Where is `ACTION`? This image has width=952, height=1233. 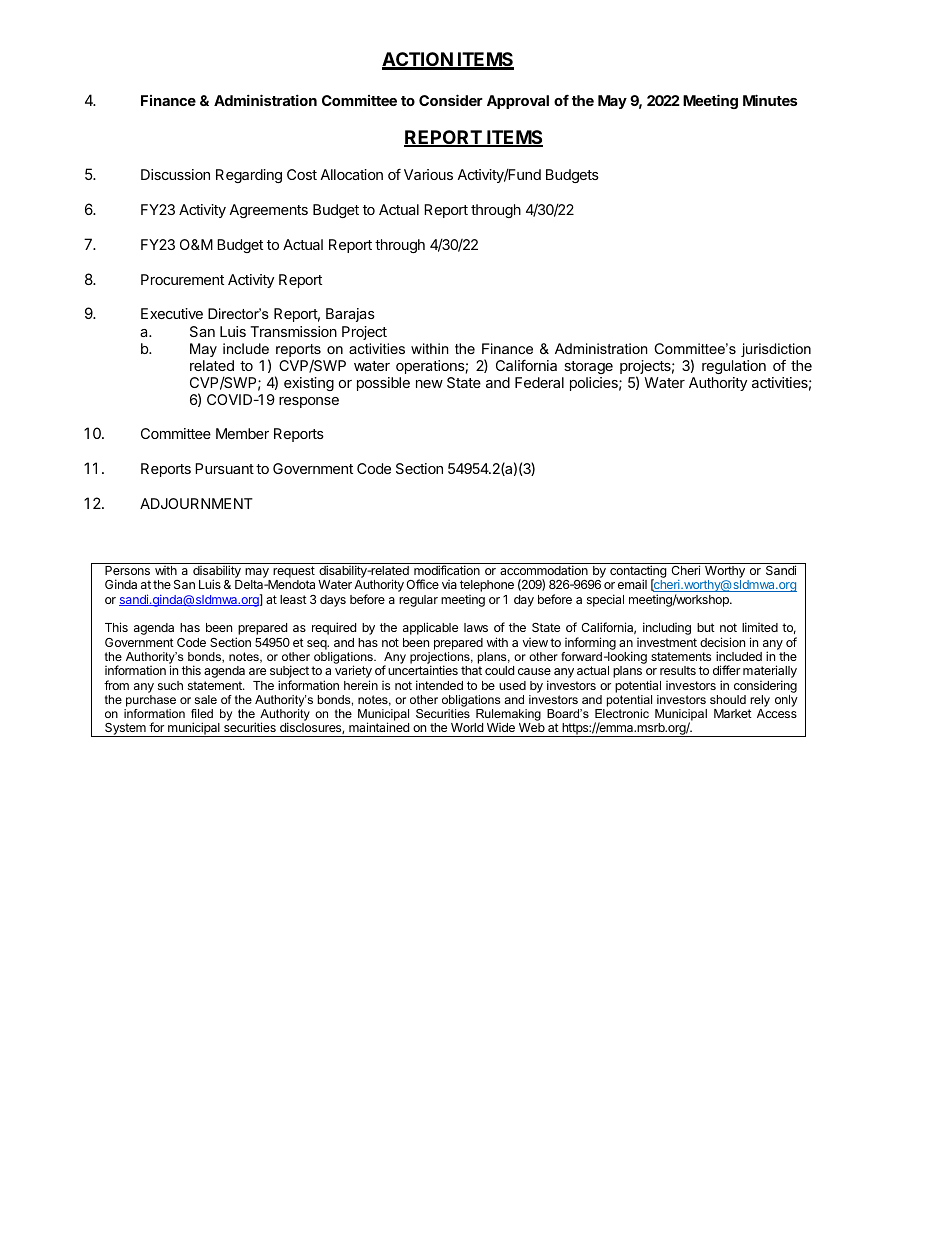 ACTION is located at coordinates (418, 60).
